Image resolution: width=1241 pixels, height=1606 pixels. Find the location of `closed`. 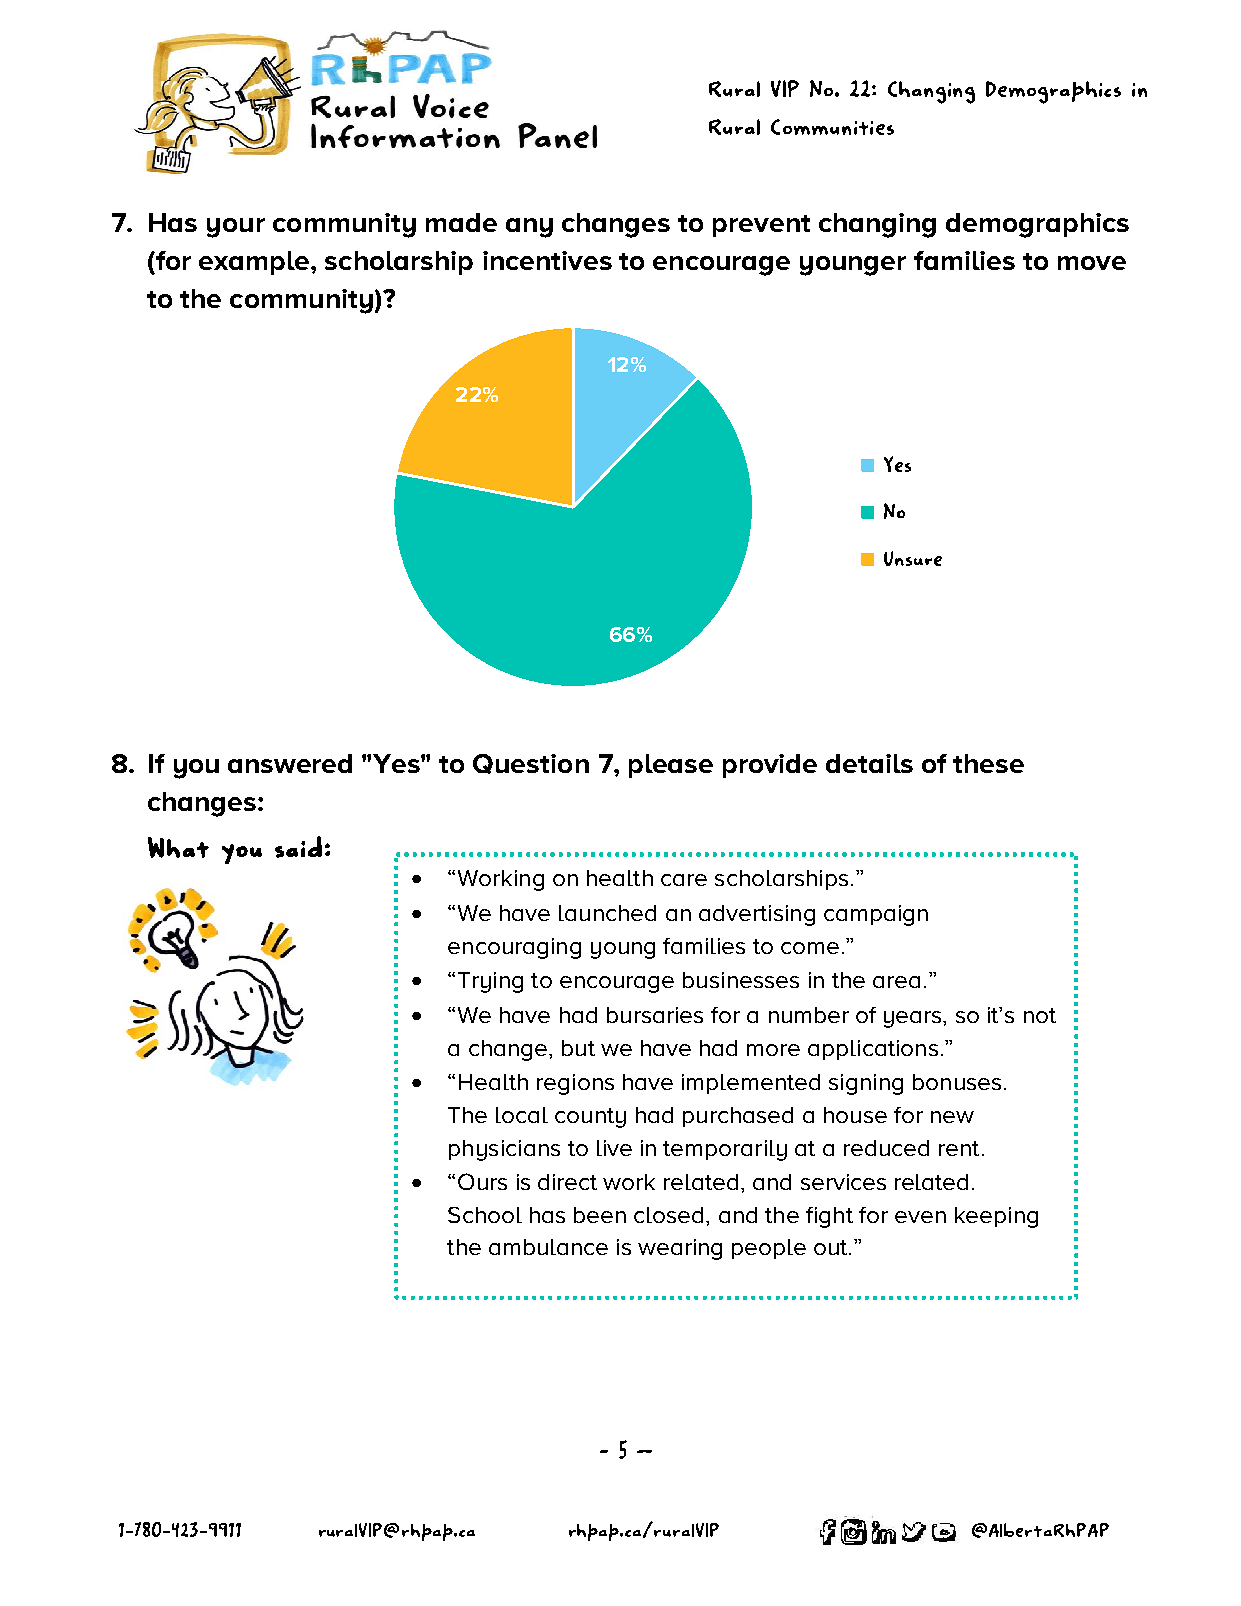

closed is located at coordinates (668, 1215).
